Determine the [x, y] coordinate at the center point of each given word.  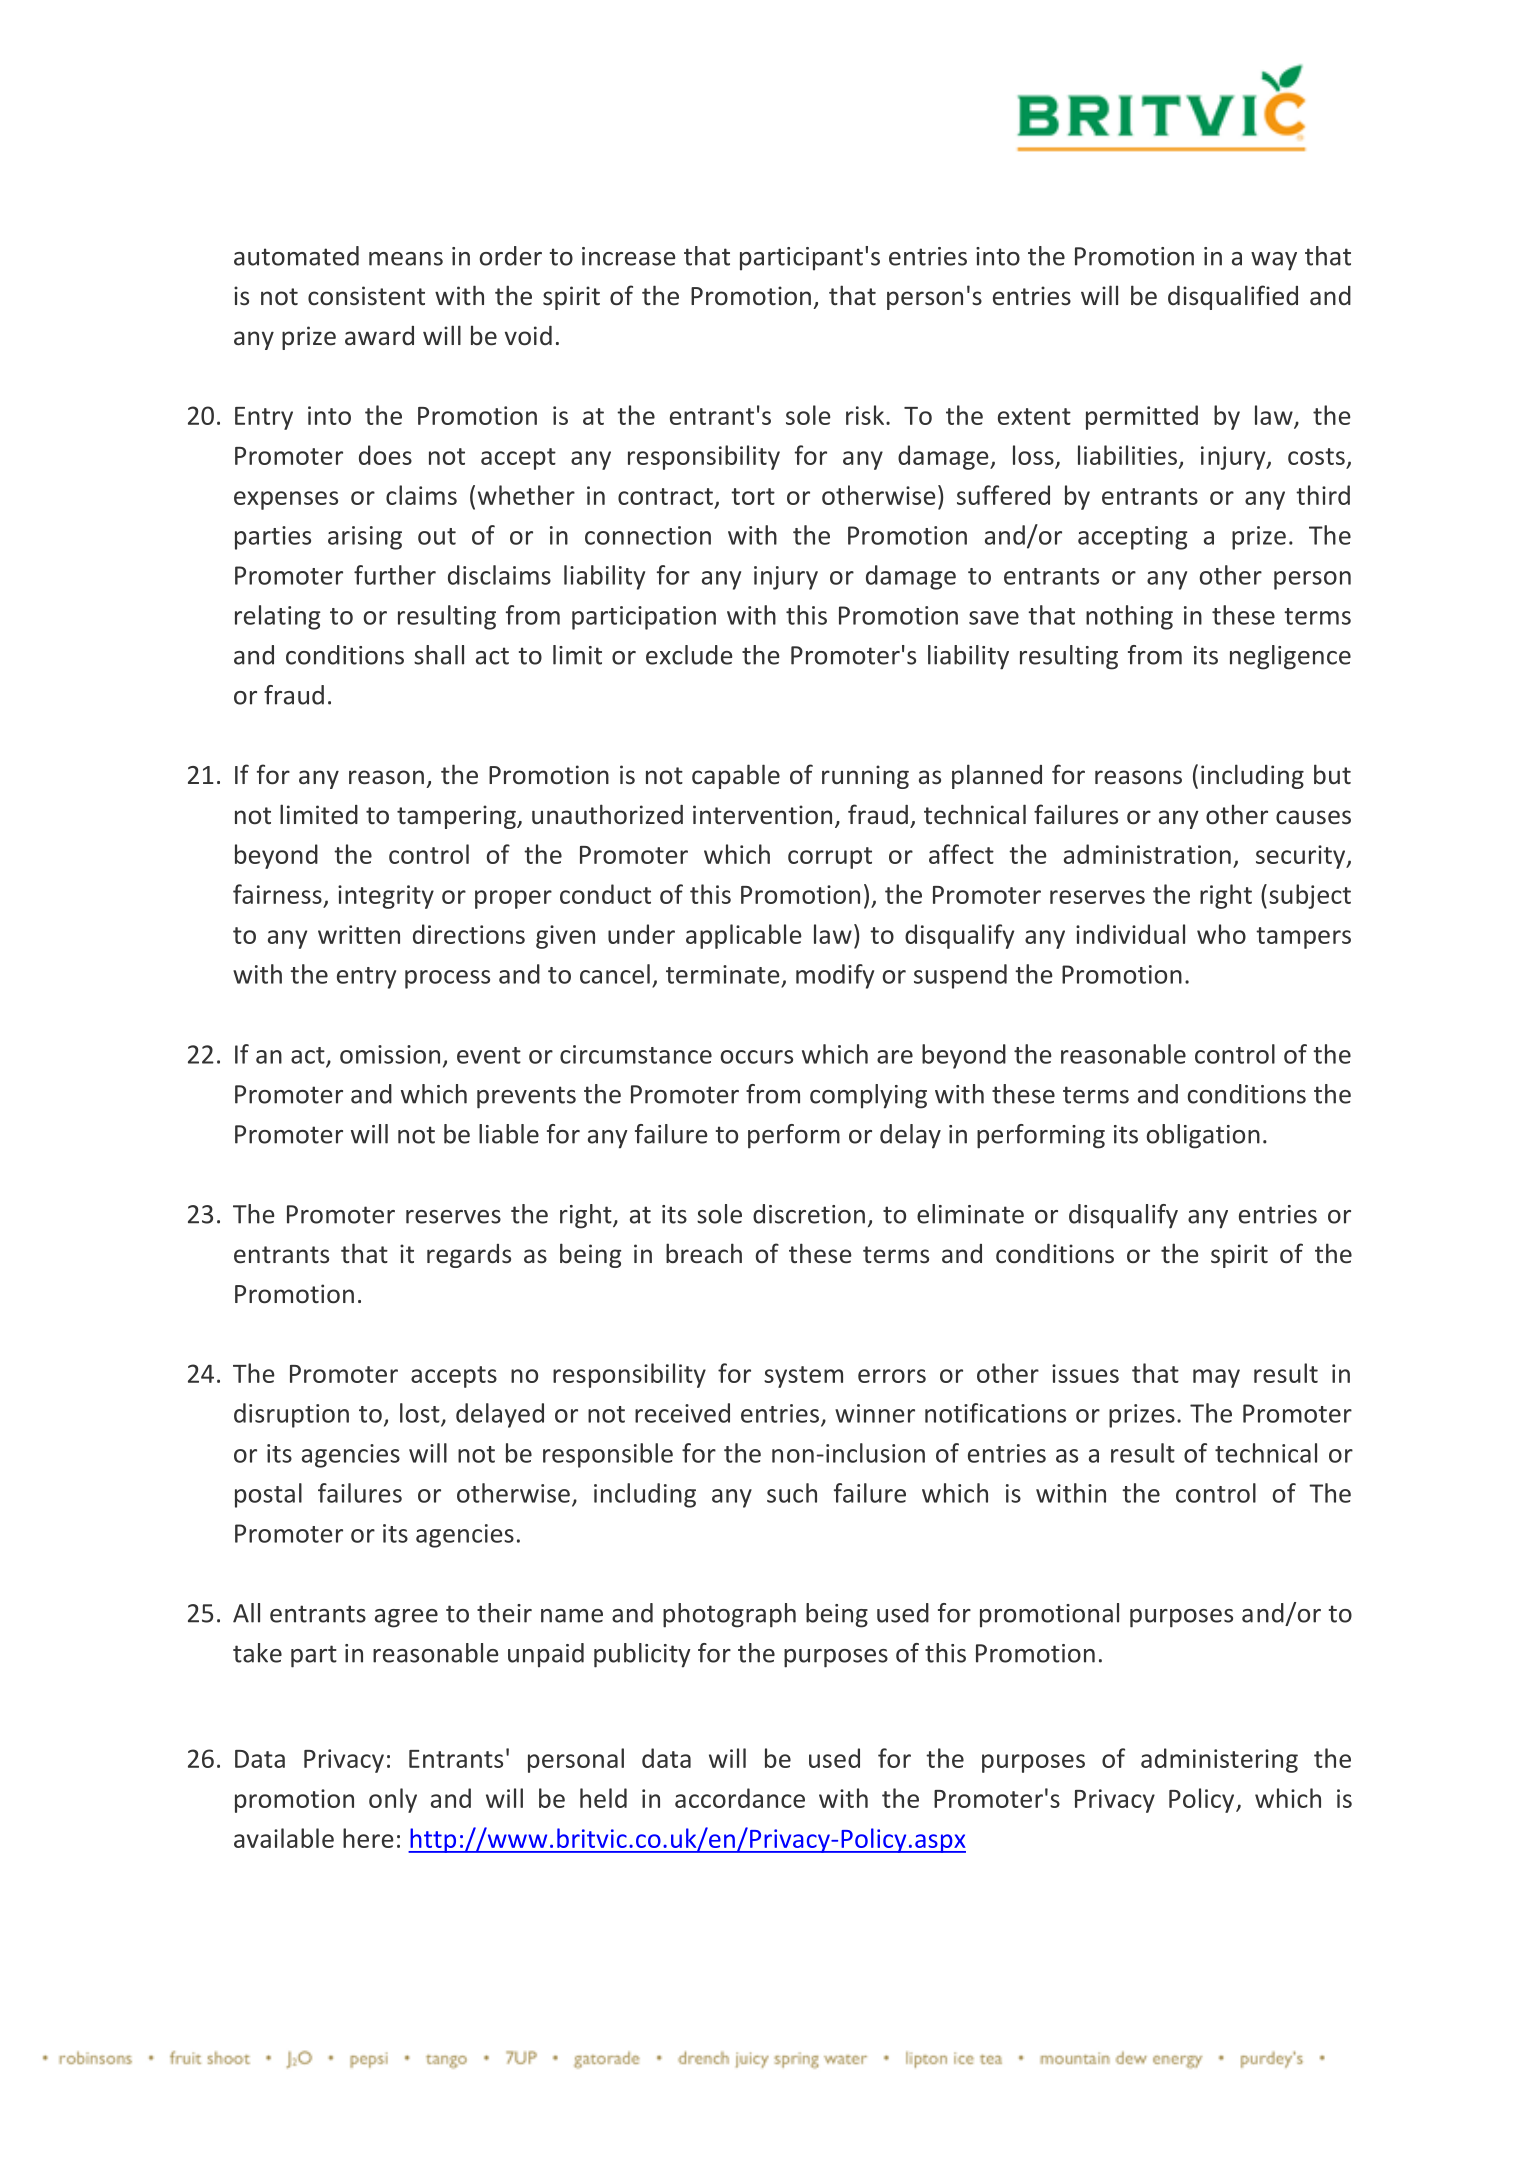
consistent [366, 296]
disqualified [1233, 297]
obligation [1203, 1136]
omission [390, 1054]
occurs [757, 1057]
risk [865, 415]
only [393, 1800]
